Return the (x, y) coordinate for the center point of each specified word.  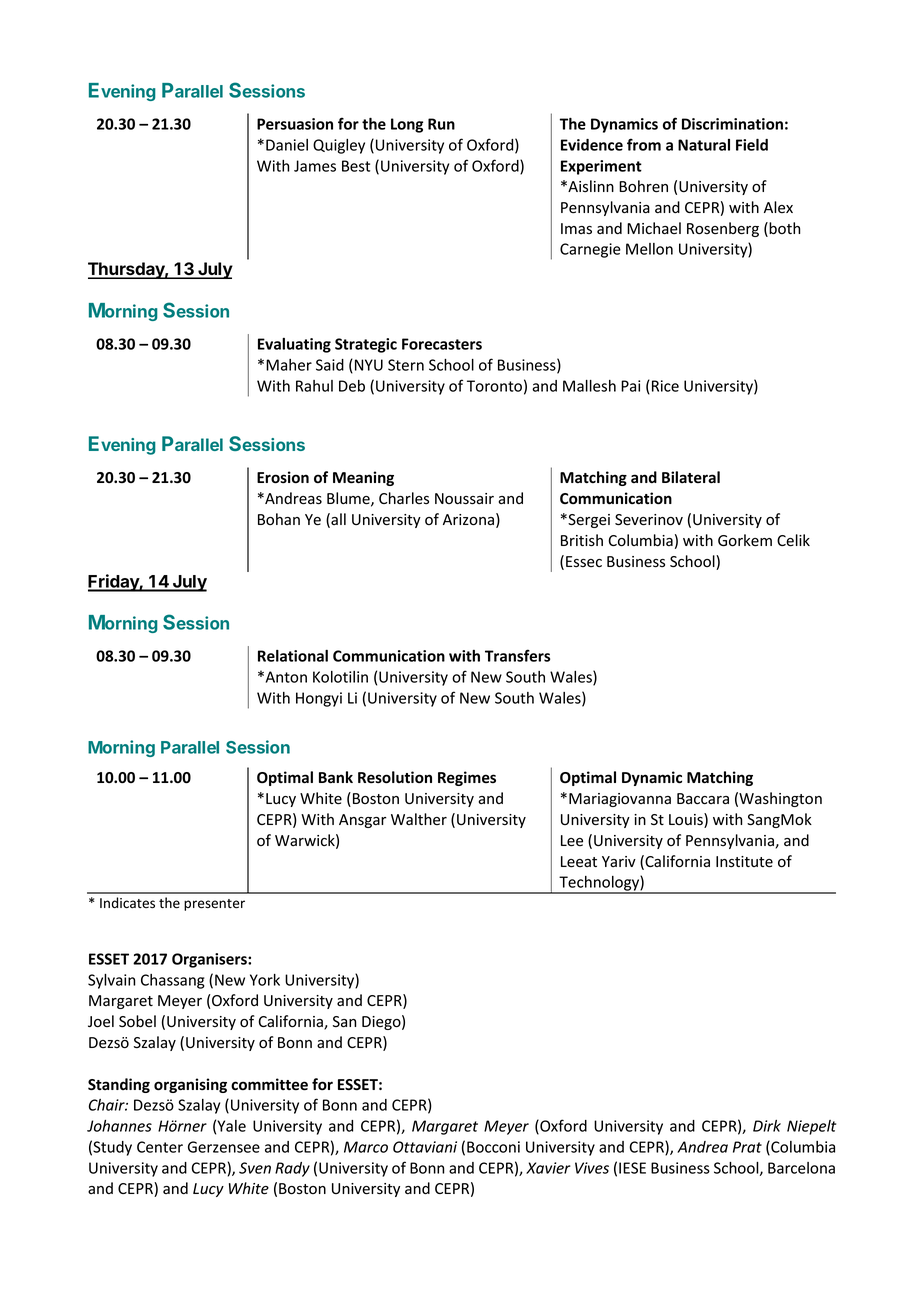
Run (441, 124)
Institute (744, 862)
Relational (293, 656)
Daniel (287, 145)
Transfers (517, 655)
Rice (664, 387)
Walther (419, 819)
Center (160, 1147)
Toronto (494, 386)
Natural (704, 145)
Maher (289, 365)
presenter (214, 905)
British (582, 540)
